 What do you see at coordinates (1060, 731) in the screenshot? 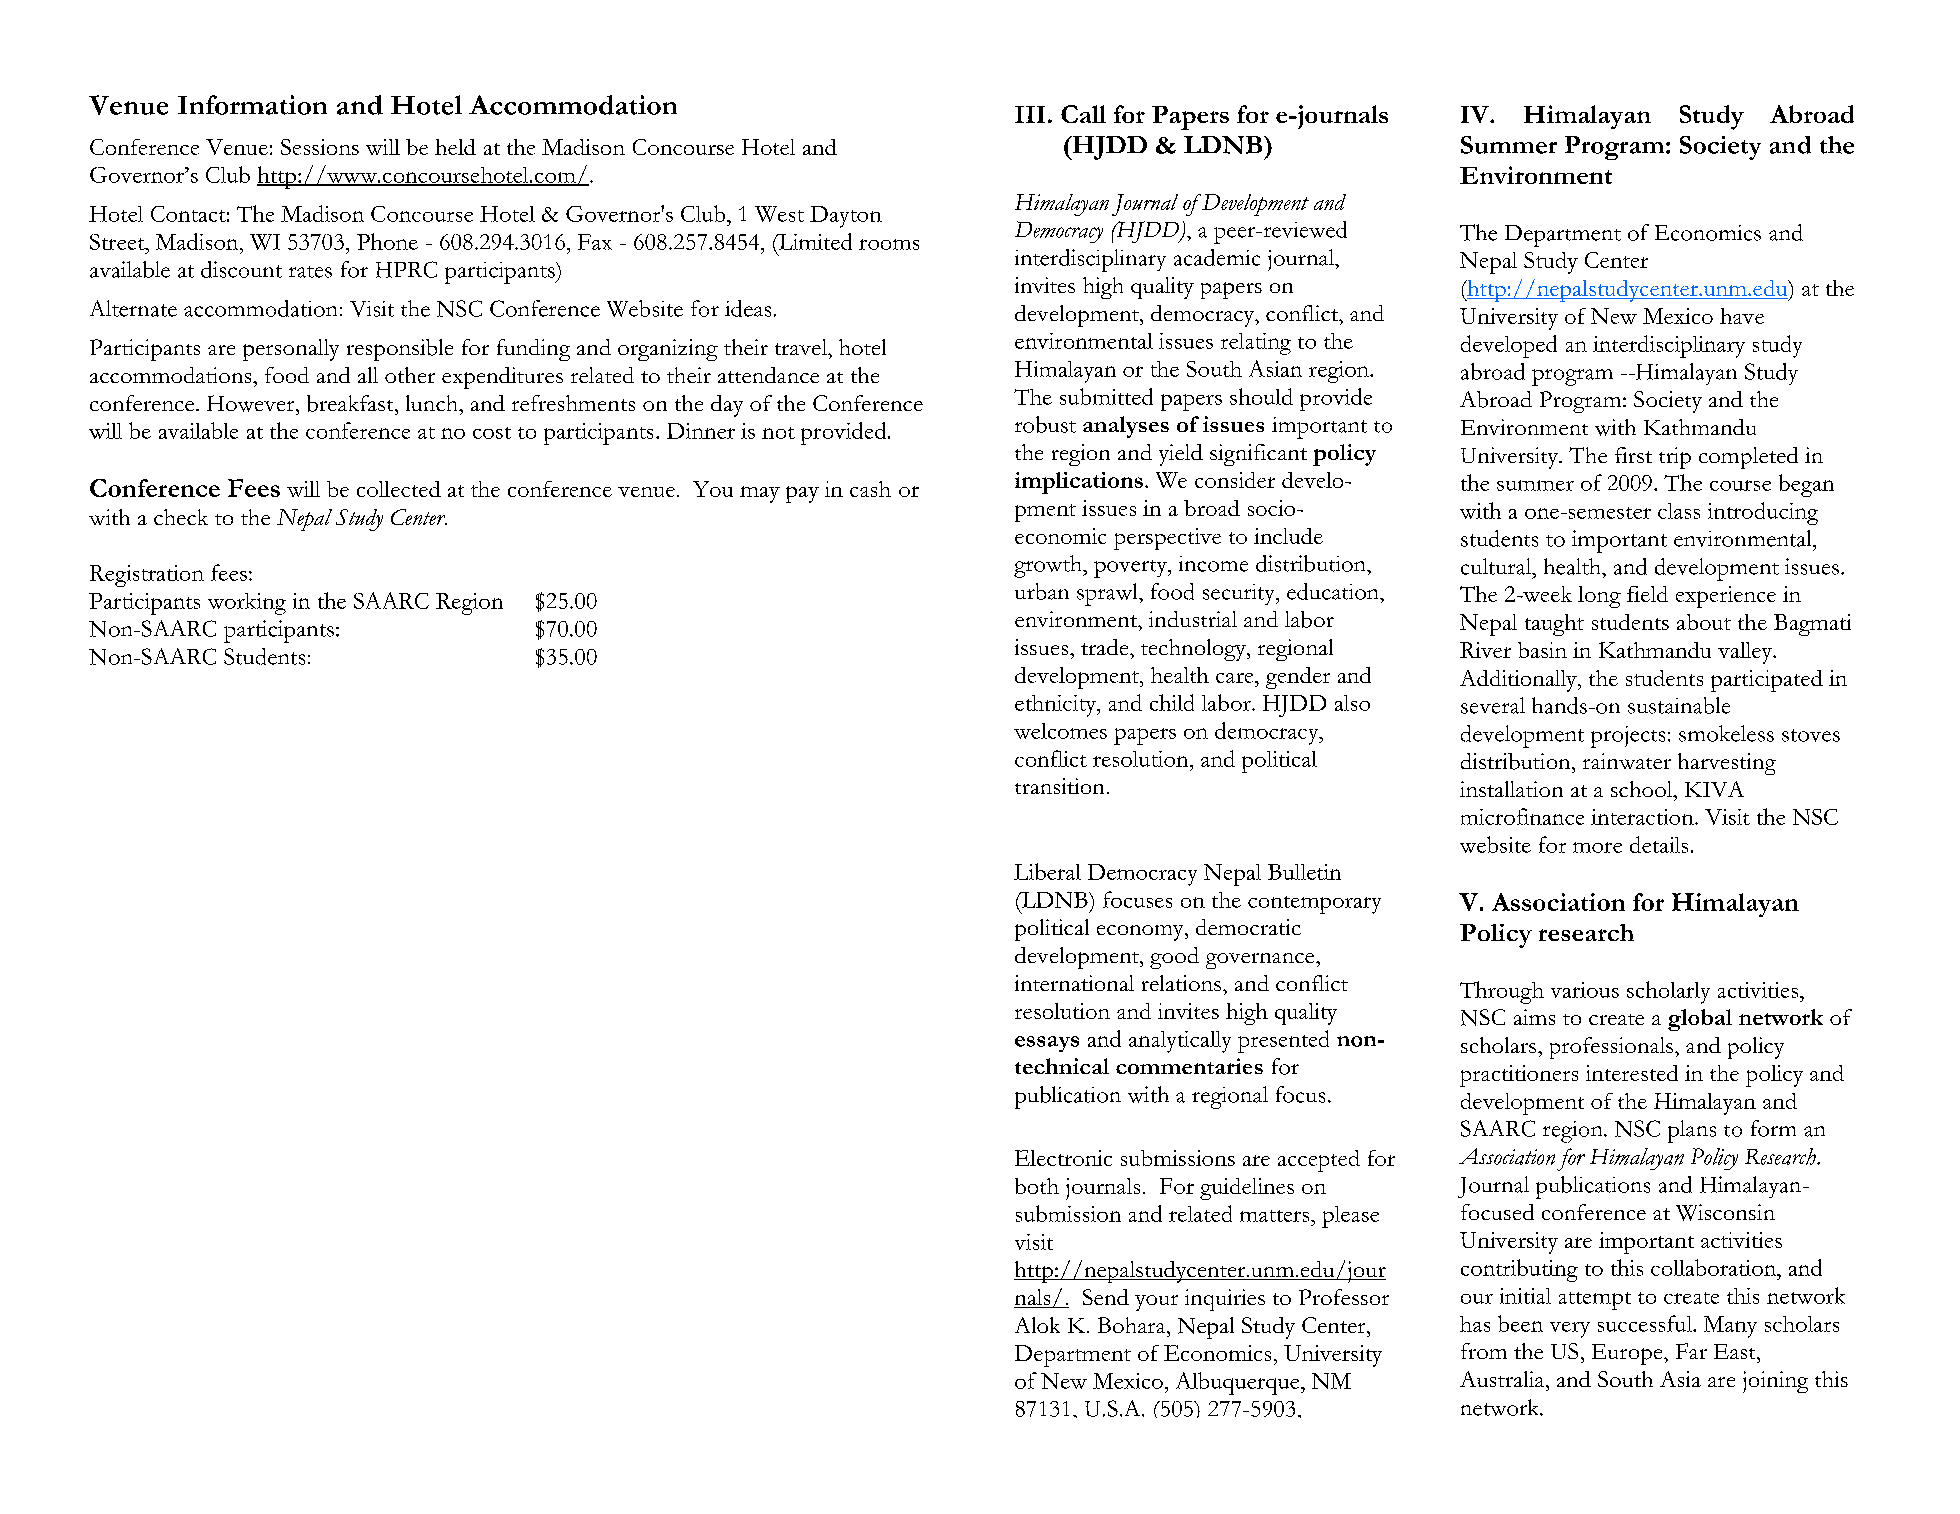
I see `welcomes` at bounding box center [1060, 731].
